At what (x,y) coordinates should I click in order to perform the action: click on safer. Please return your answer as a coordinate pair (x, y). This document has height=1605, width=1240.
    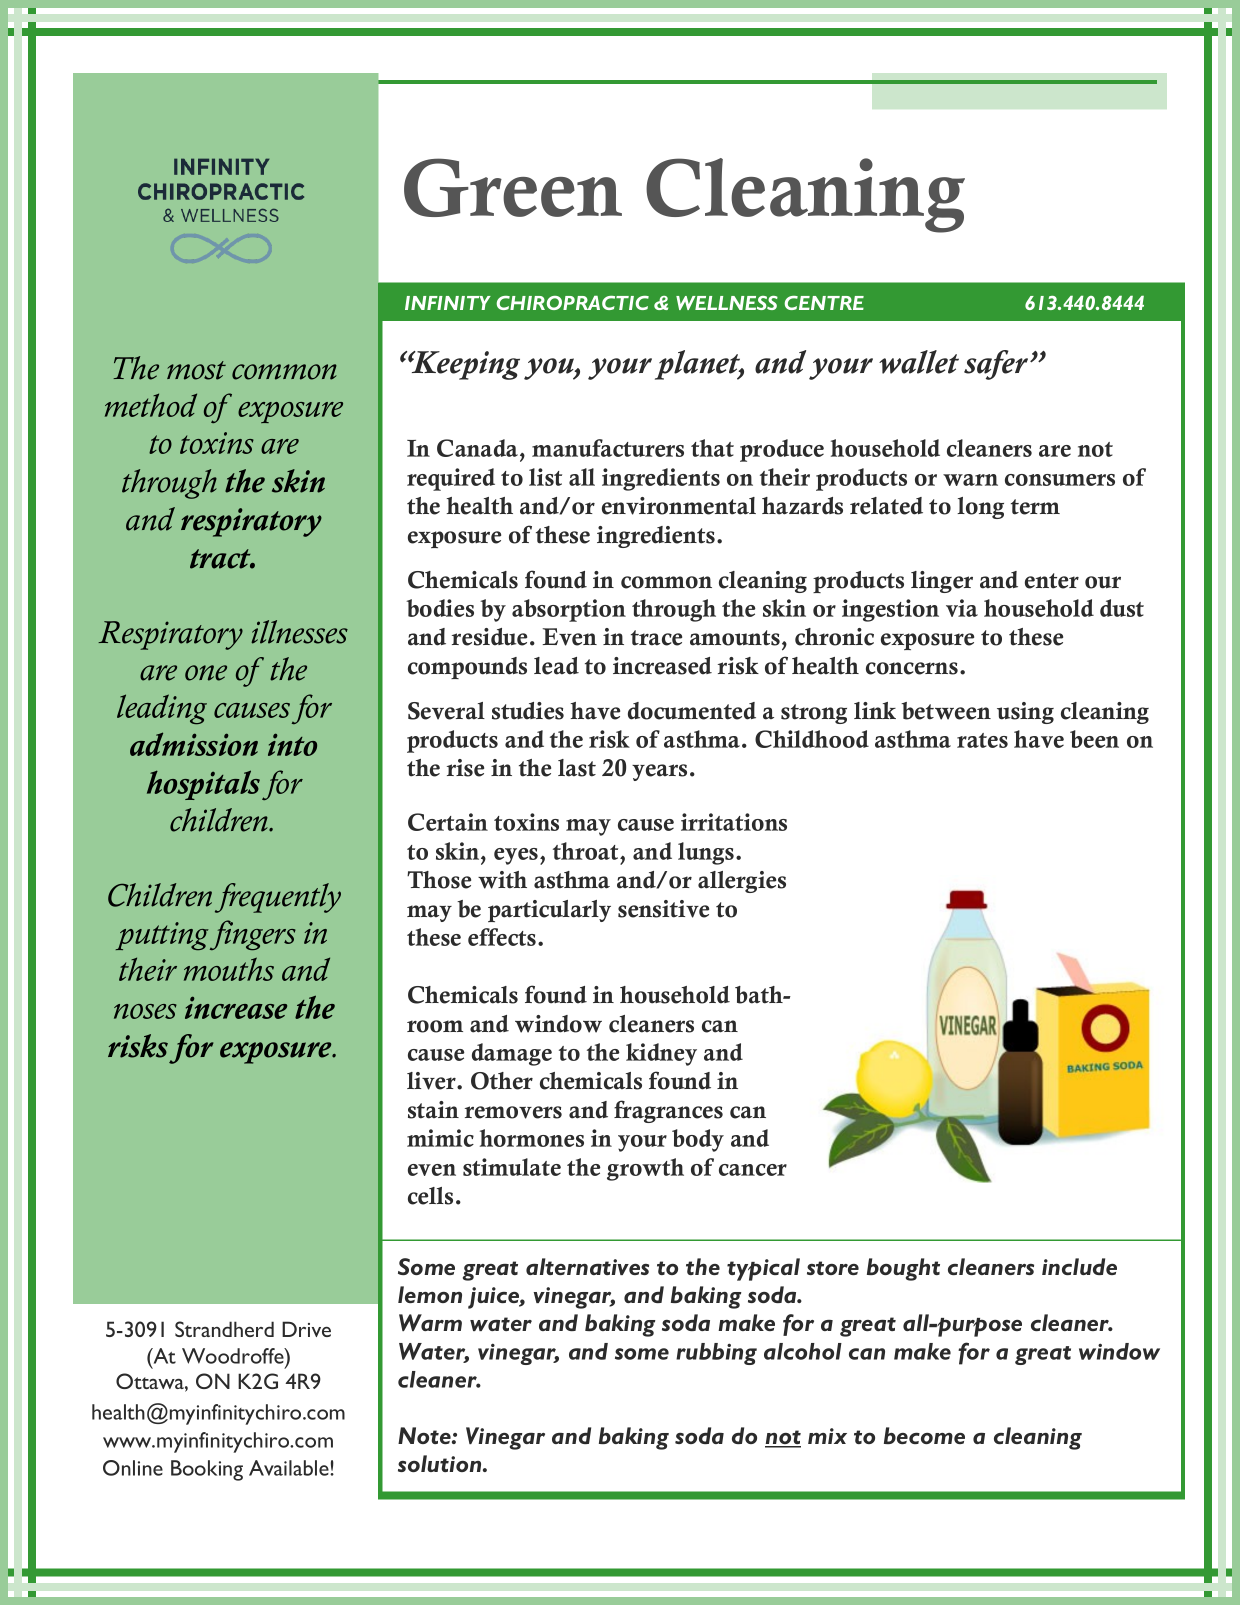
    Looking at the image, I should click on (997, 365).
